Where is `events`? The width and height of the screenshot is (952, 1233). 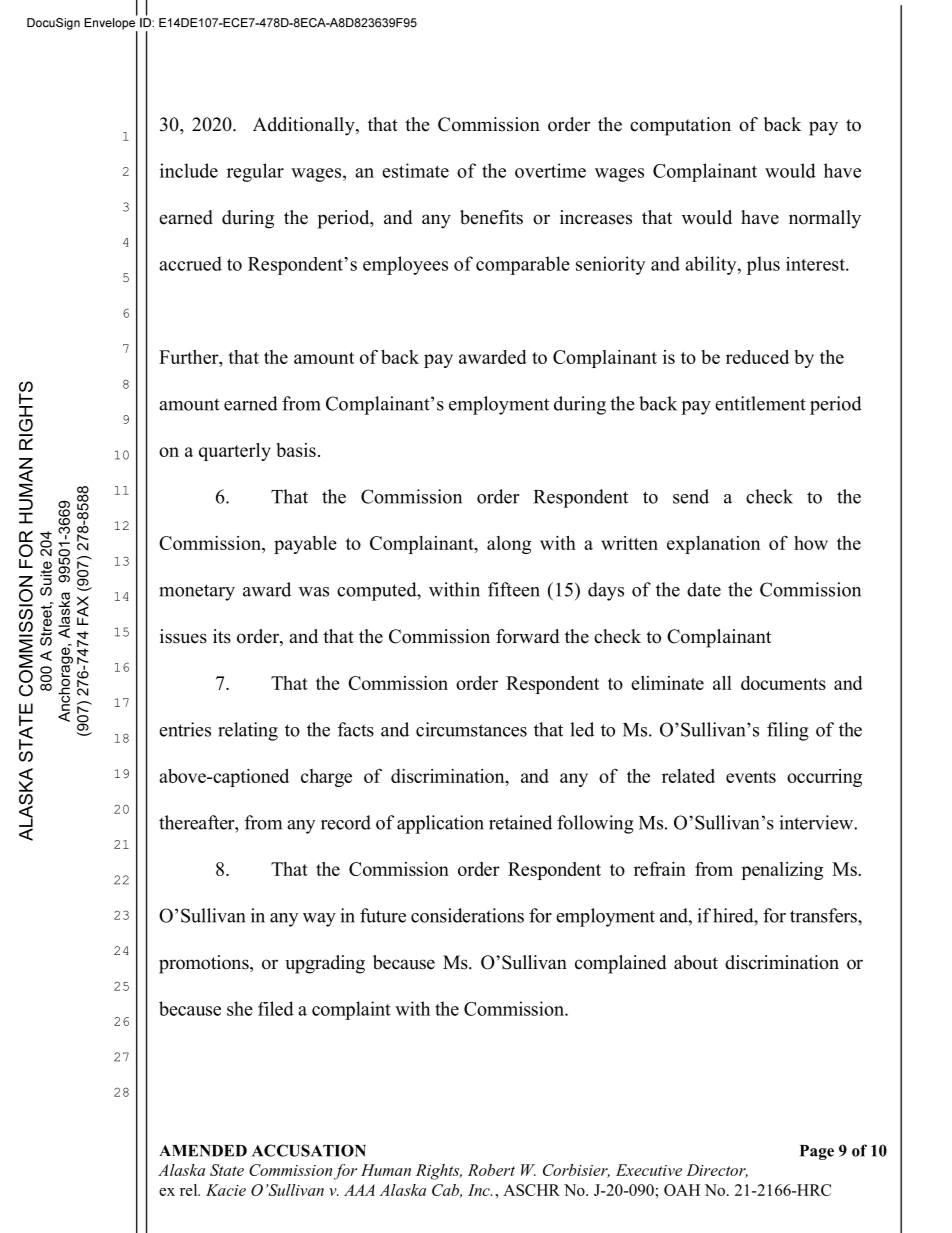
events is located at coordinates (751, 777).
